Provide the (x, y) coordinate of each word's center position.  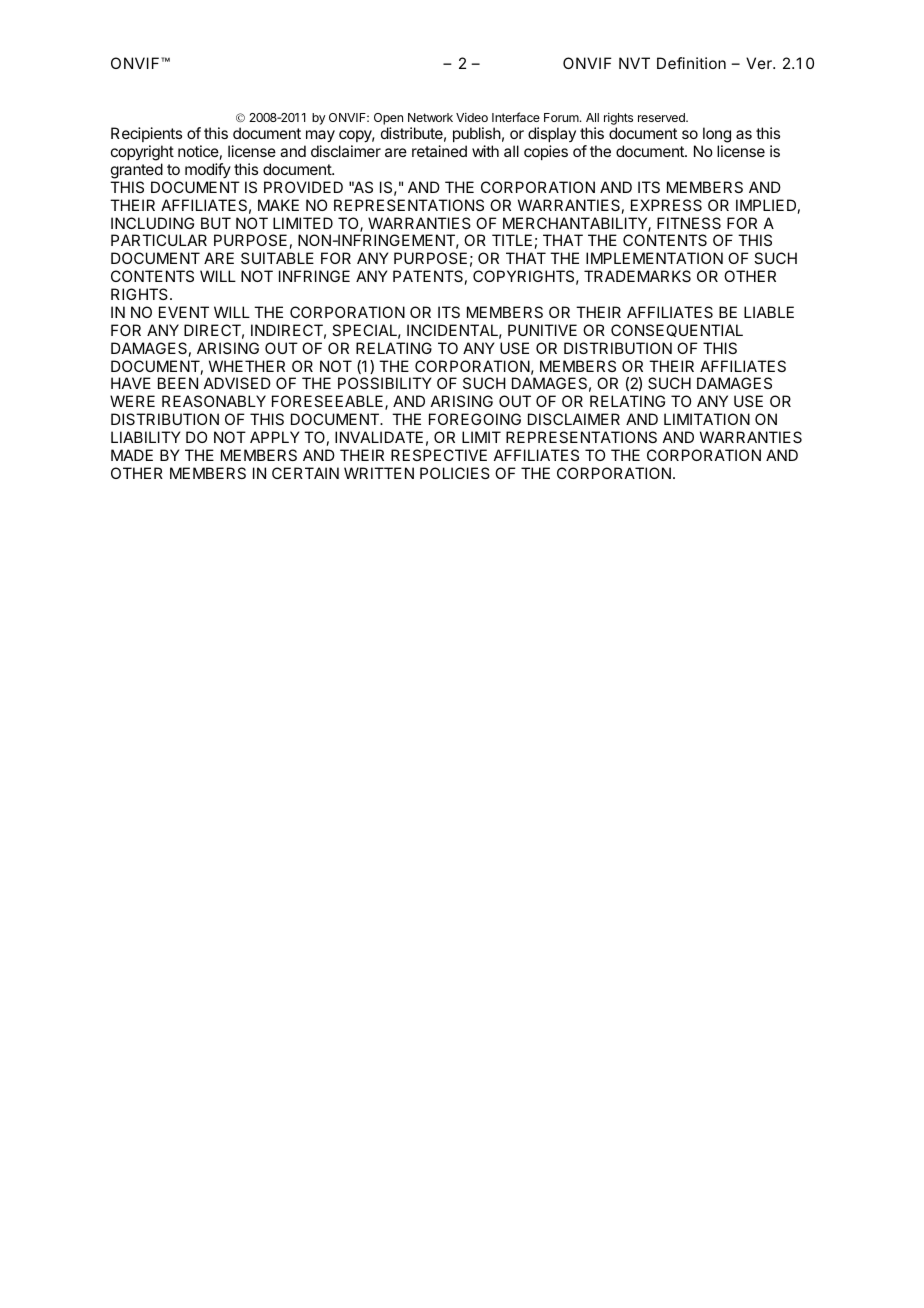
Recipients (146, 134)
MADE (132, 455)
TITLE (512, 240)
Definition (691, 63)
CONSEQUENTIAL (677, 330)
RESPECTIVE (439, 455)
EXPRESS (666, 205)
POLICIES (455, 473)
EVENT (184, 312)
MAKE (278, 205)
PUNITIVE (542, 330)
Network (430, 117)
